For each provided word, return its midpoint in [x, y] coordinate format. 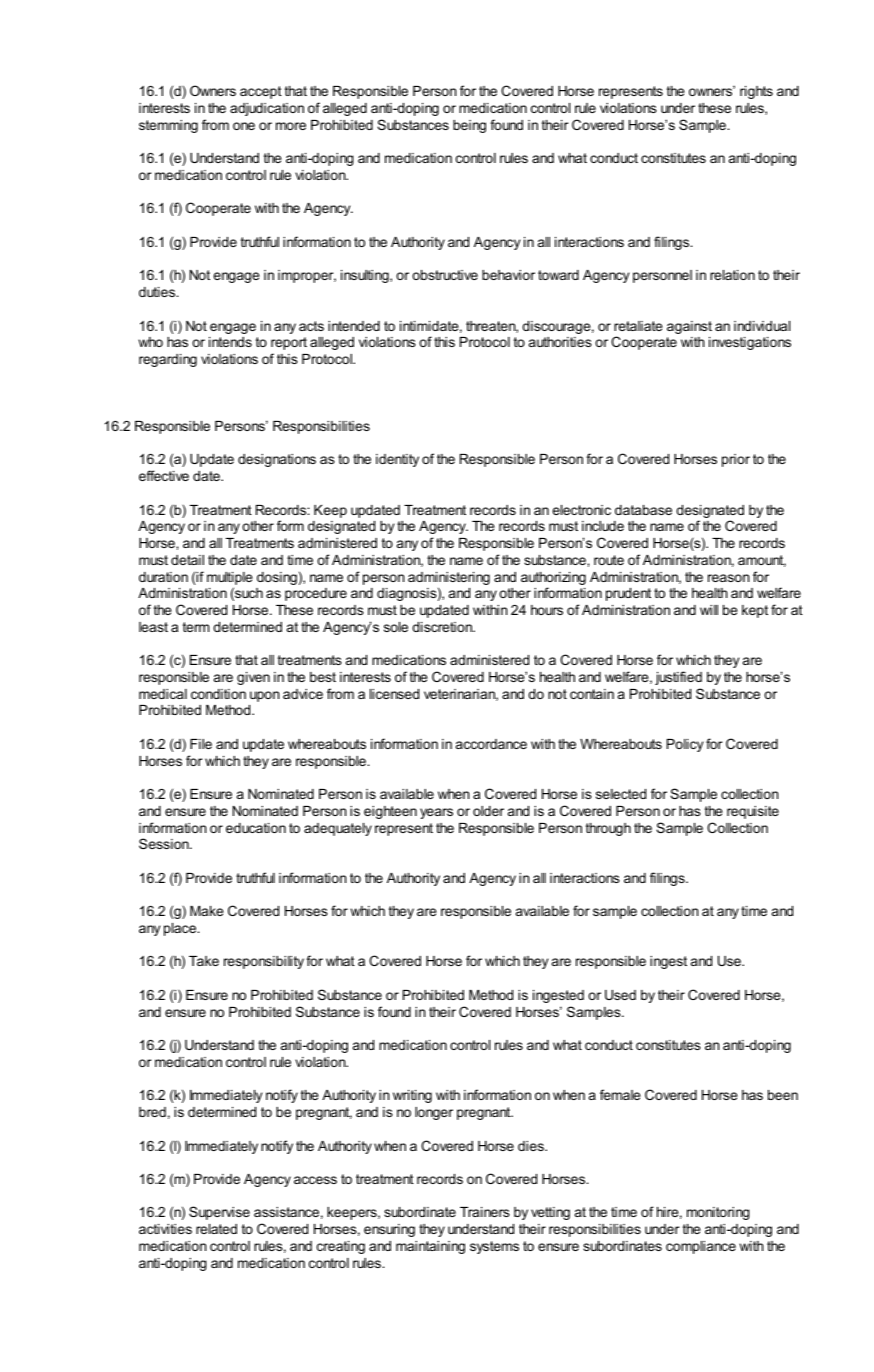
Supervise [219, 1213]
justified [678, 678]
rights [756, 92]
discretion [443, 627]
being [469, 126]
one [244, 126]
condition [218, 694]
